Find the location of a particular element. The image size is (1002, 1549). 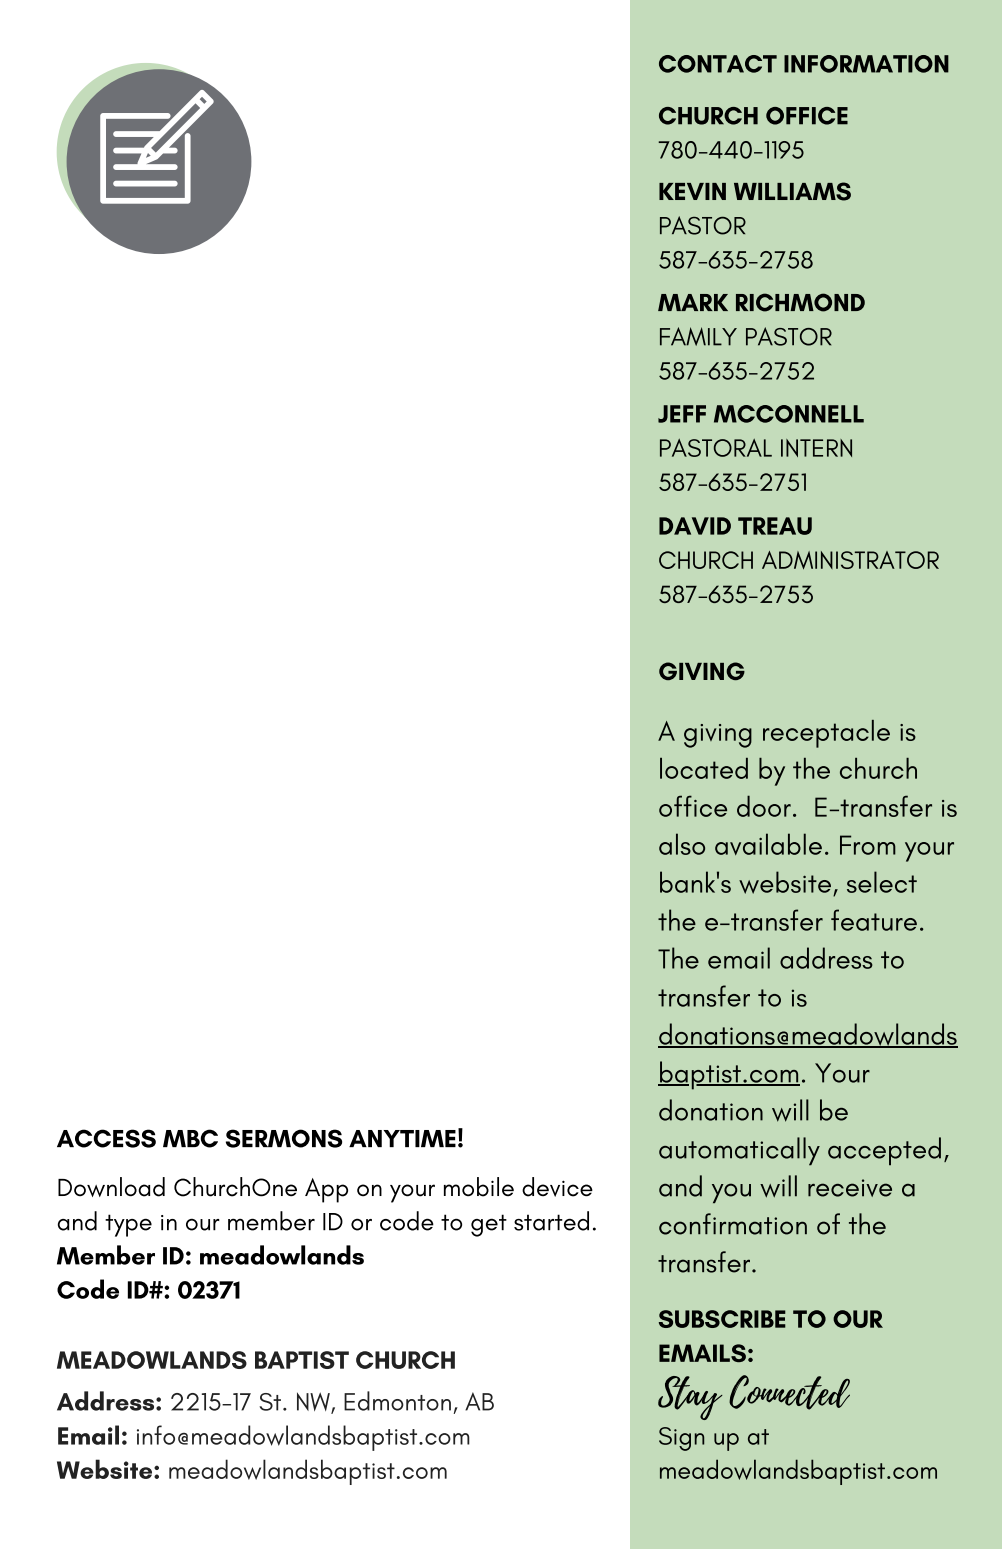

KEVIN is located at coordinates (692, 191).
